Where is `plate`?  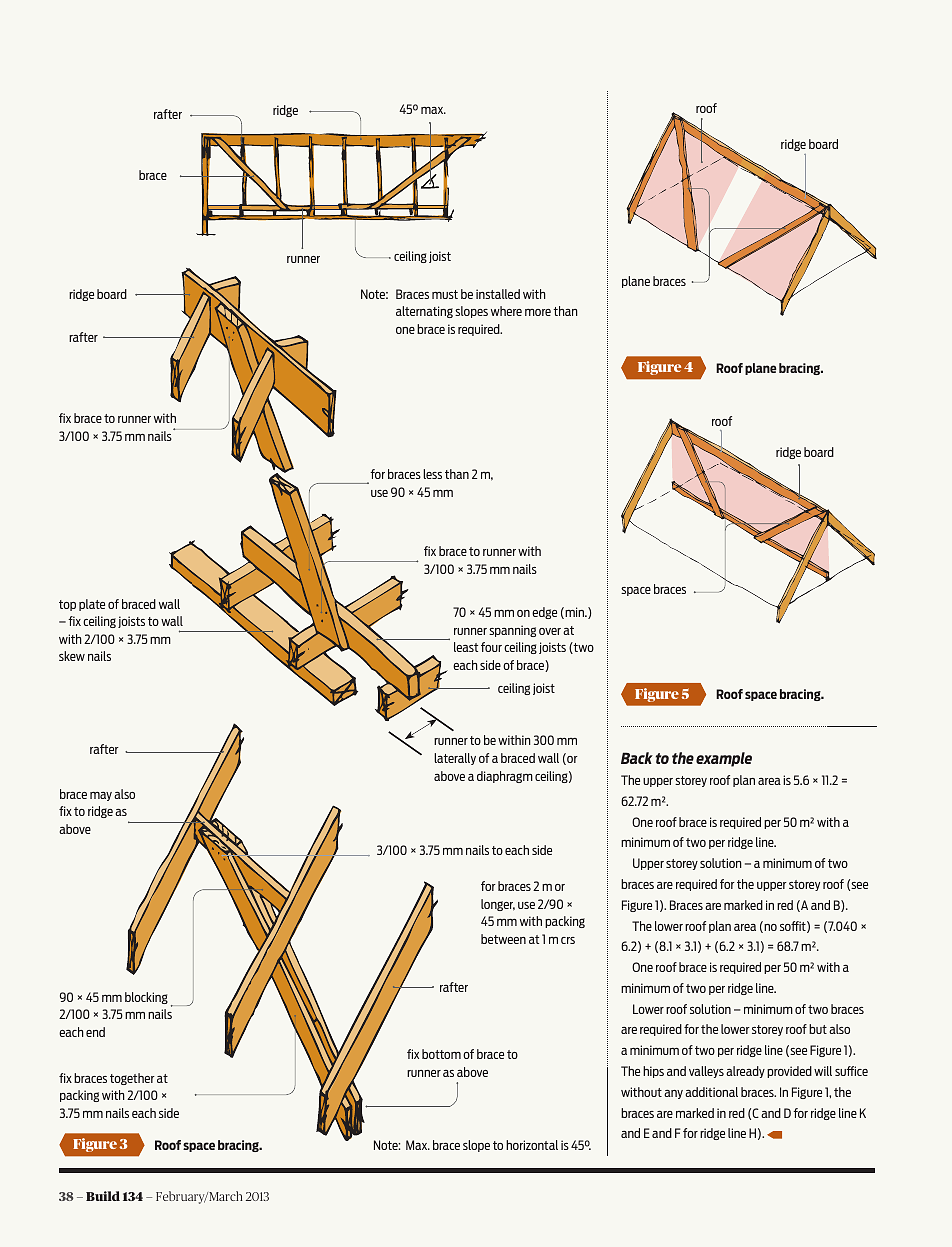 plate is located at coordinates (92, 605).
